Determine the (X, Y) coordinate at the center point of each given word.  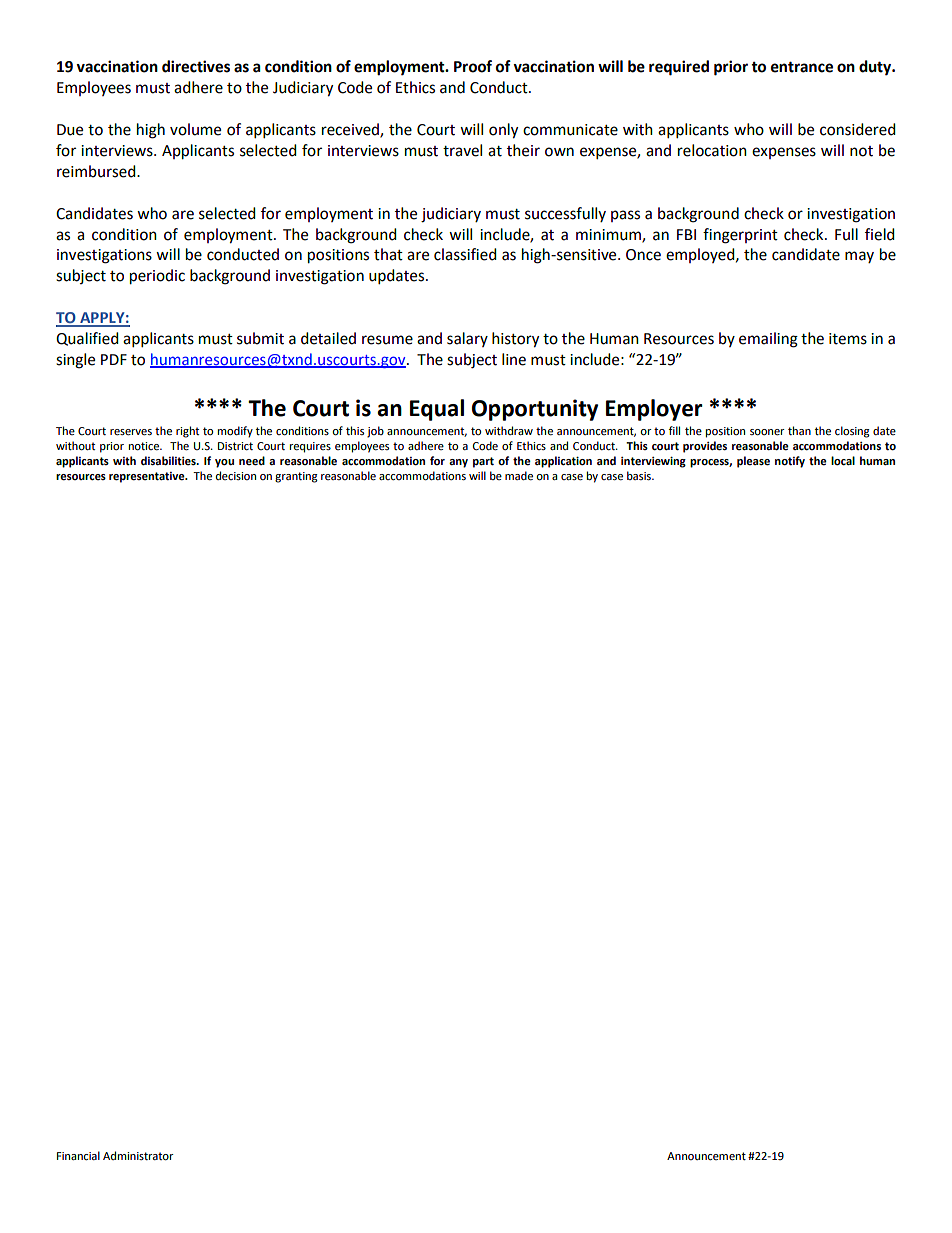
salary (467, 339)
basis (640, 476)
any (458, 463)
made (519, 476)
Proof (473, 66)
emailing (768, 340)
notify (790, 462)
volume (195, 129)
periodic (157, 277)
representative (148, 477)
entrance (802, 67)
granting (296, 477)
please (753, 462)
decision (236, 475)
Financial (78, 1155)
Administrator (138, 1156)
